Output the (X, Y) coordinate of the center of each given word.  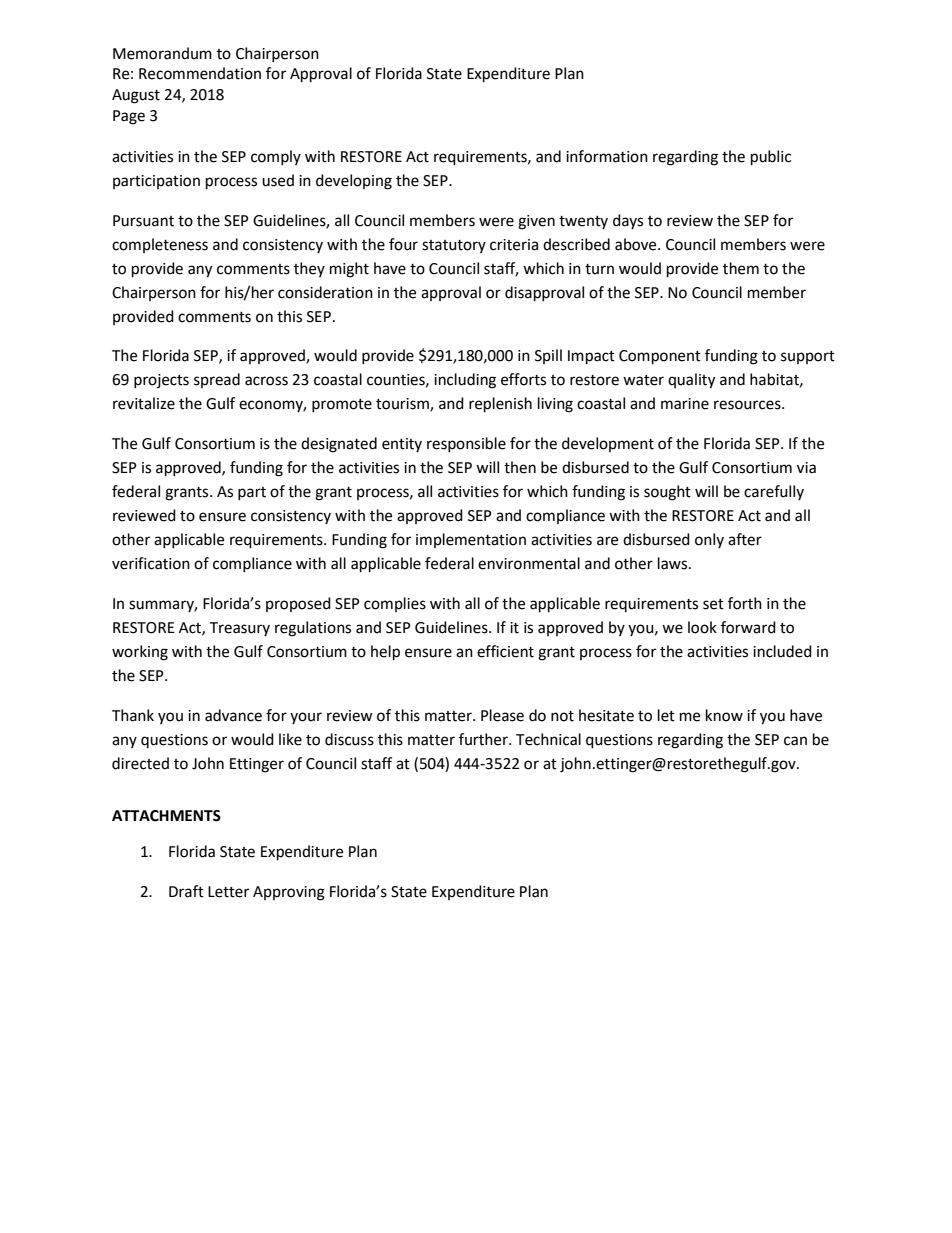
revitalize (144, 403)
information (607, 156)
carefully (774, 492)
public (771, 158)
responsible (466, 444)
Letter (228, 892)
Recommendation (200, 73)
